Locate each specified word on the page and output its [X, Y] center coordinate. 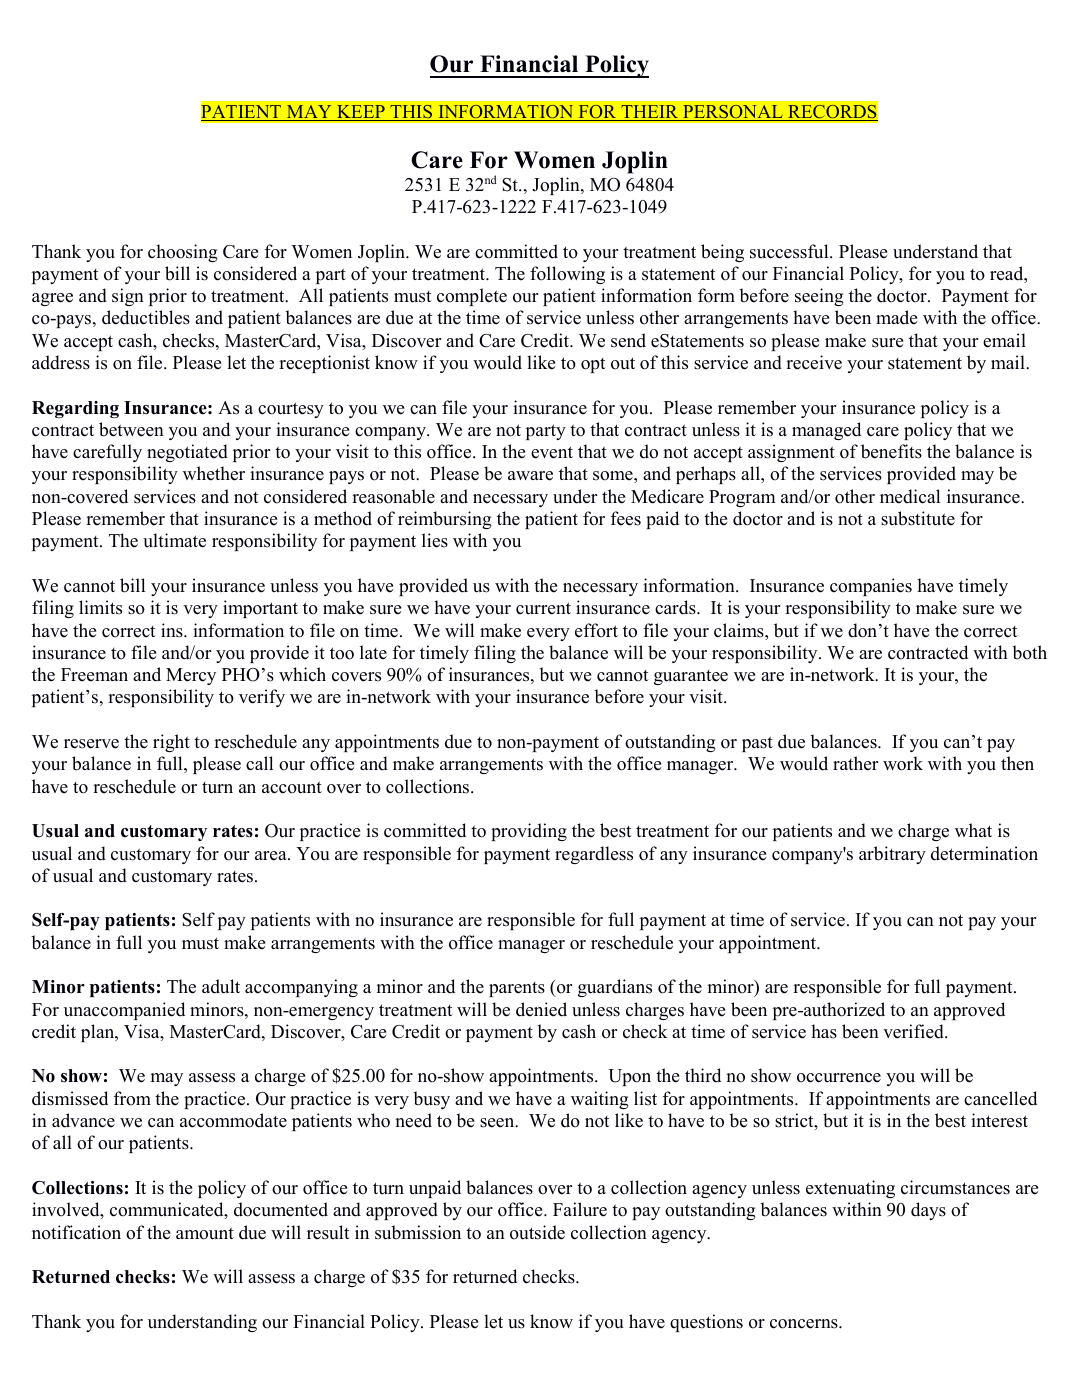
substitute [918, 518]
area [272, 856]
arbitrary [892, 855]
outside [537, 1232]
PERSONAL [733, 113]
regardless [594, 855]
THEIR [650, 113]
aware [530, 476]
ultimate [174, 540]
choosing [183, 253]
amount [205, 1233]
